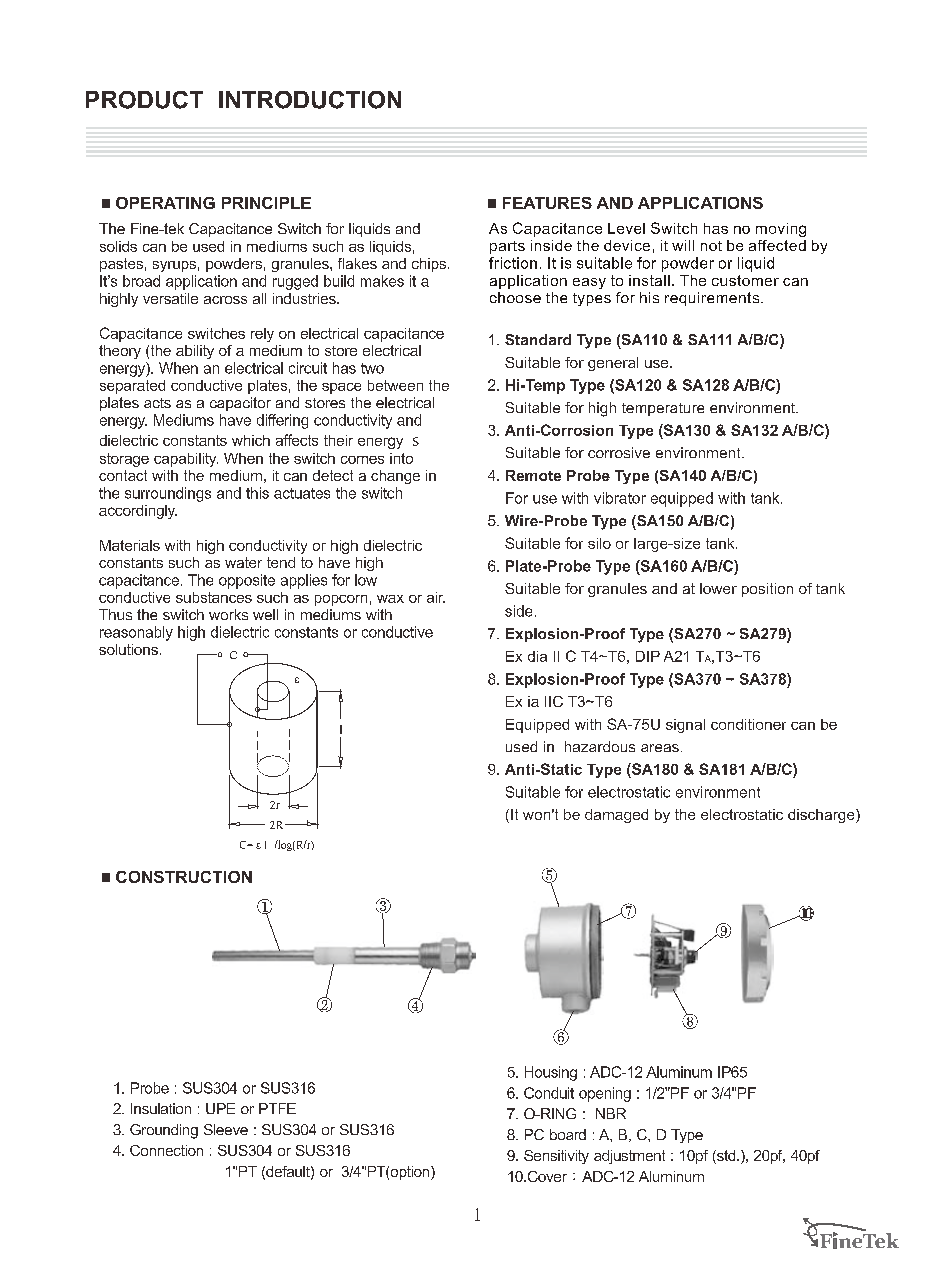 Image resolution: width=952 pixels, height=1284 pixels. What do you see at coordinates (144, 100) in the image?
I see `PRODUCT` at bounding box center [144, 100].
